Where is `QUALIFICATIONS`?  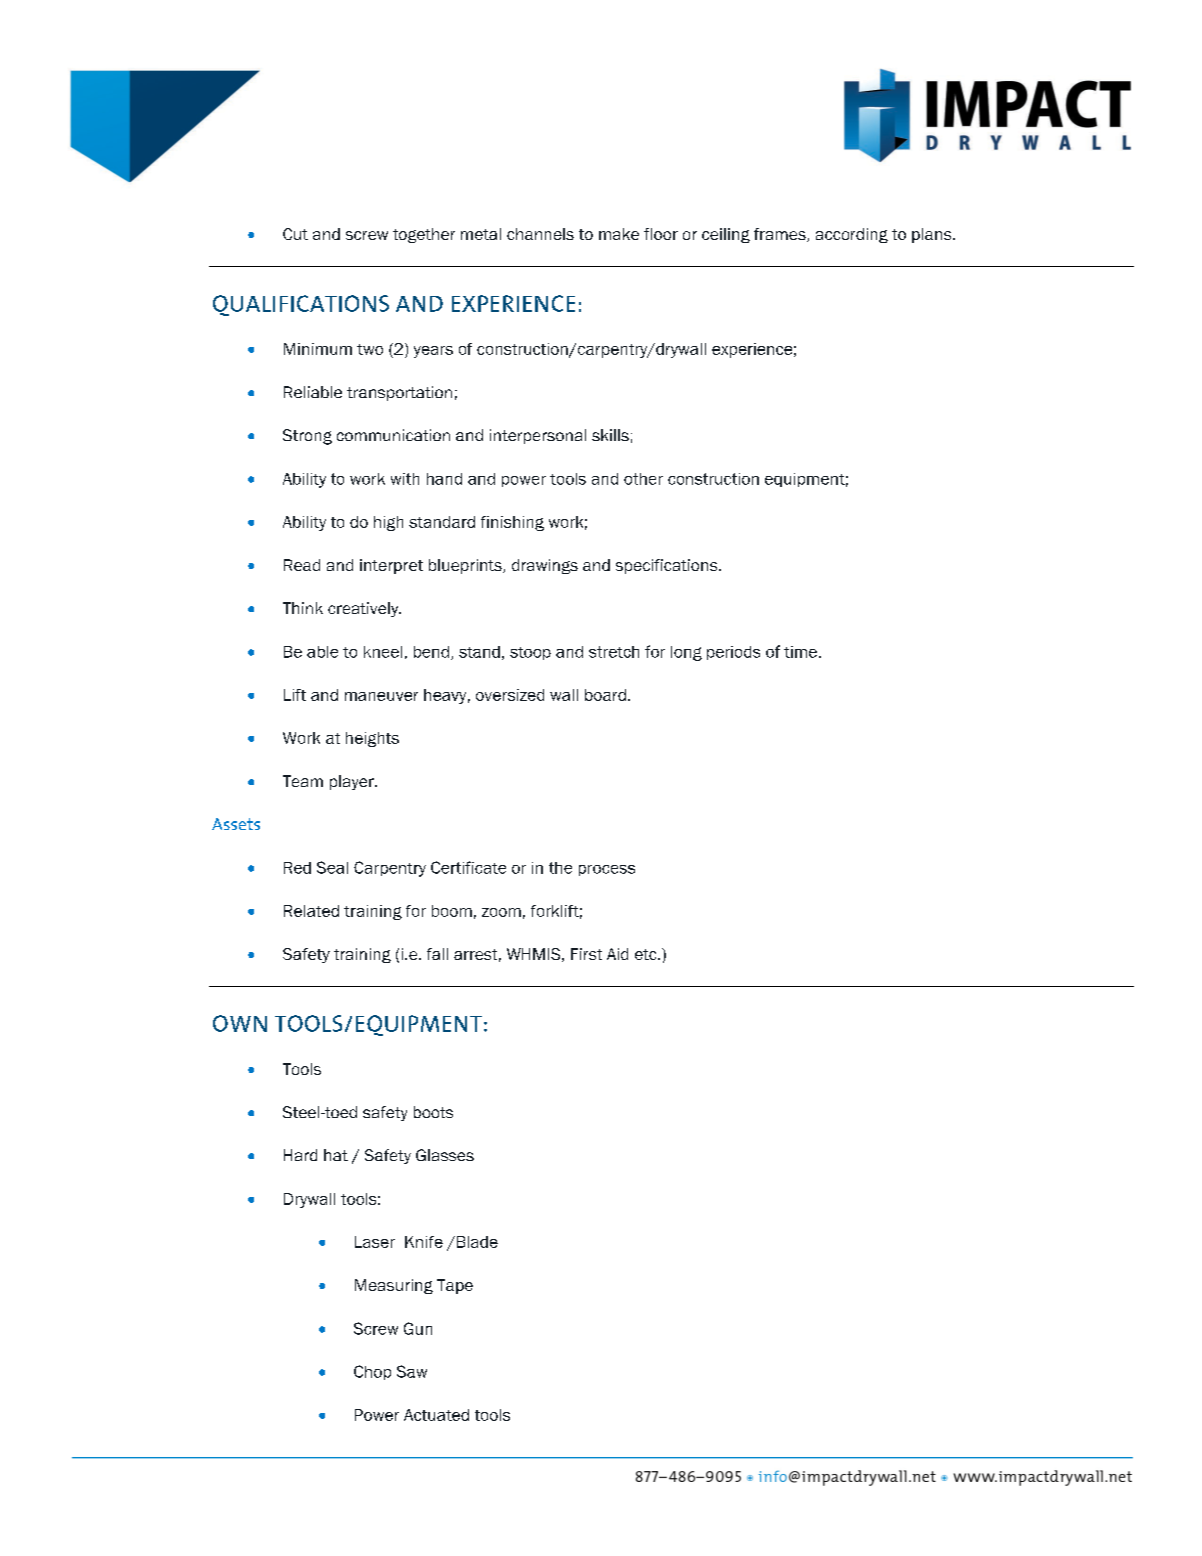
QUALIFICATIONS is located at coordinates (301, 305).
